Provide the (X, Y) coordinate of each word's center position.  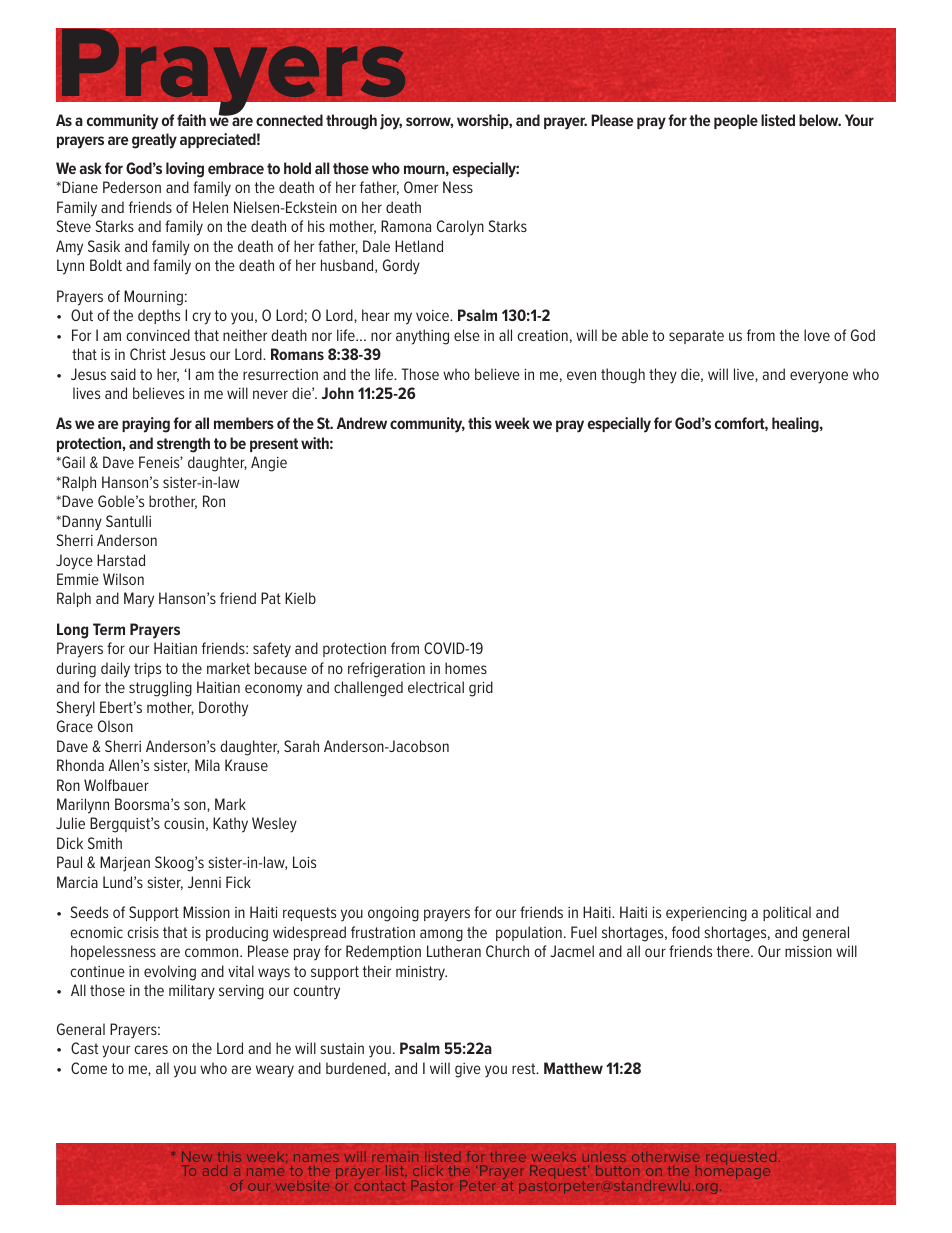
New (197, 1157)
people (736, 121)
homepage (733, 1171)
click (428, 1170)
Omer (421, 187)
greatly (154, 141)
